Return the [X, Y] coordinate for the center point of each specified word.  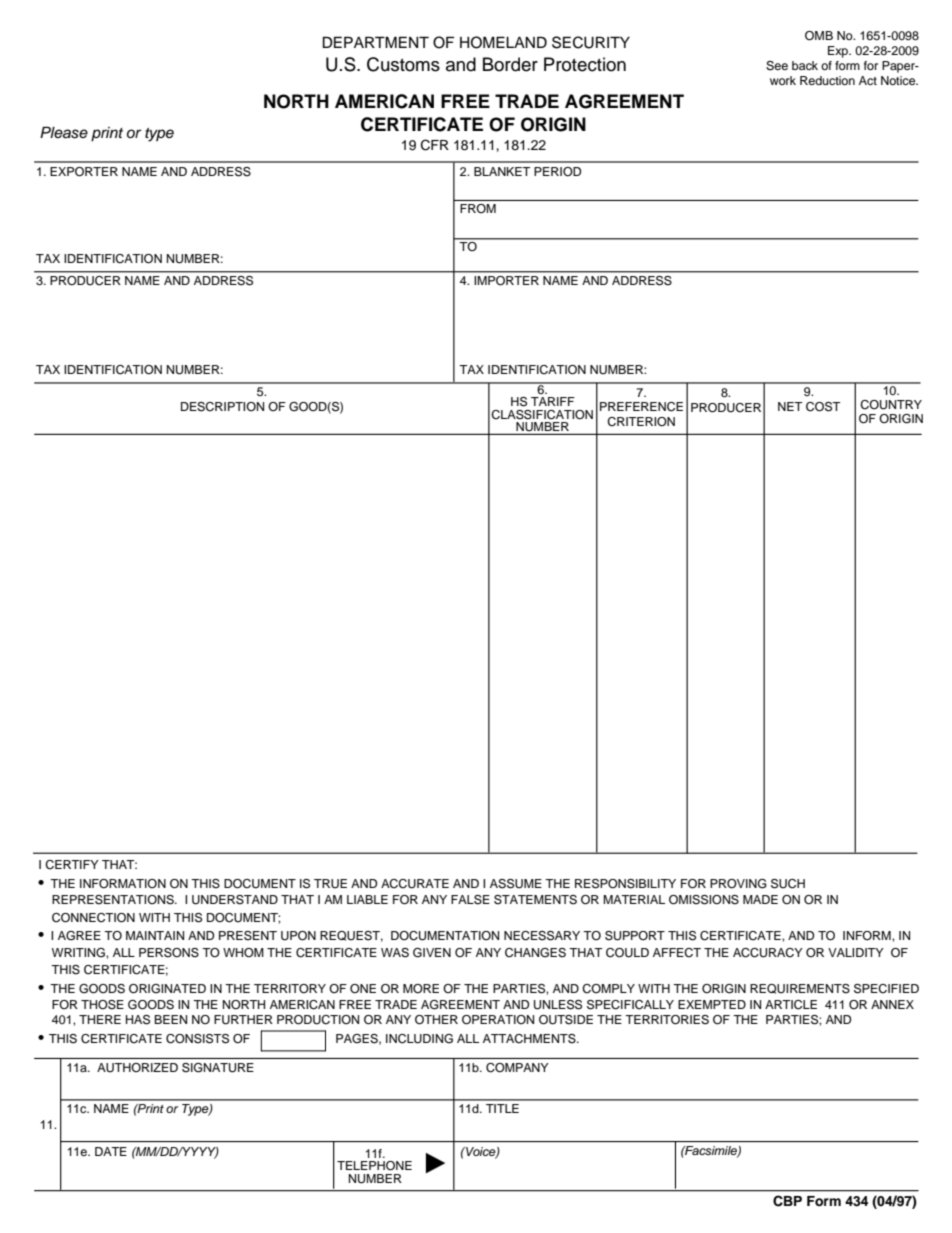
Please [64, 132]
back [805, 65]
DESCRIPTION [222, 407]
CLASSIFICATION [542, 415]
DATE [111, 1151]
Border [510, 64]
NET [790, 406]
